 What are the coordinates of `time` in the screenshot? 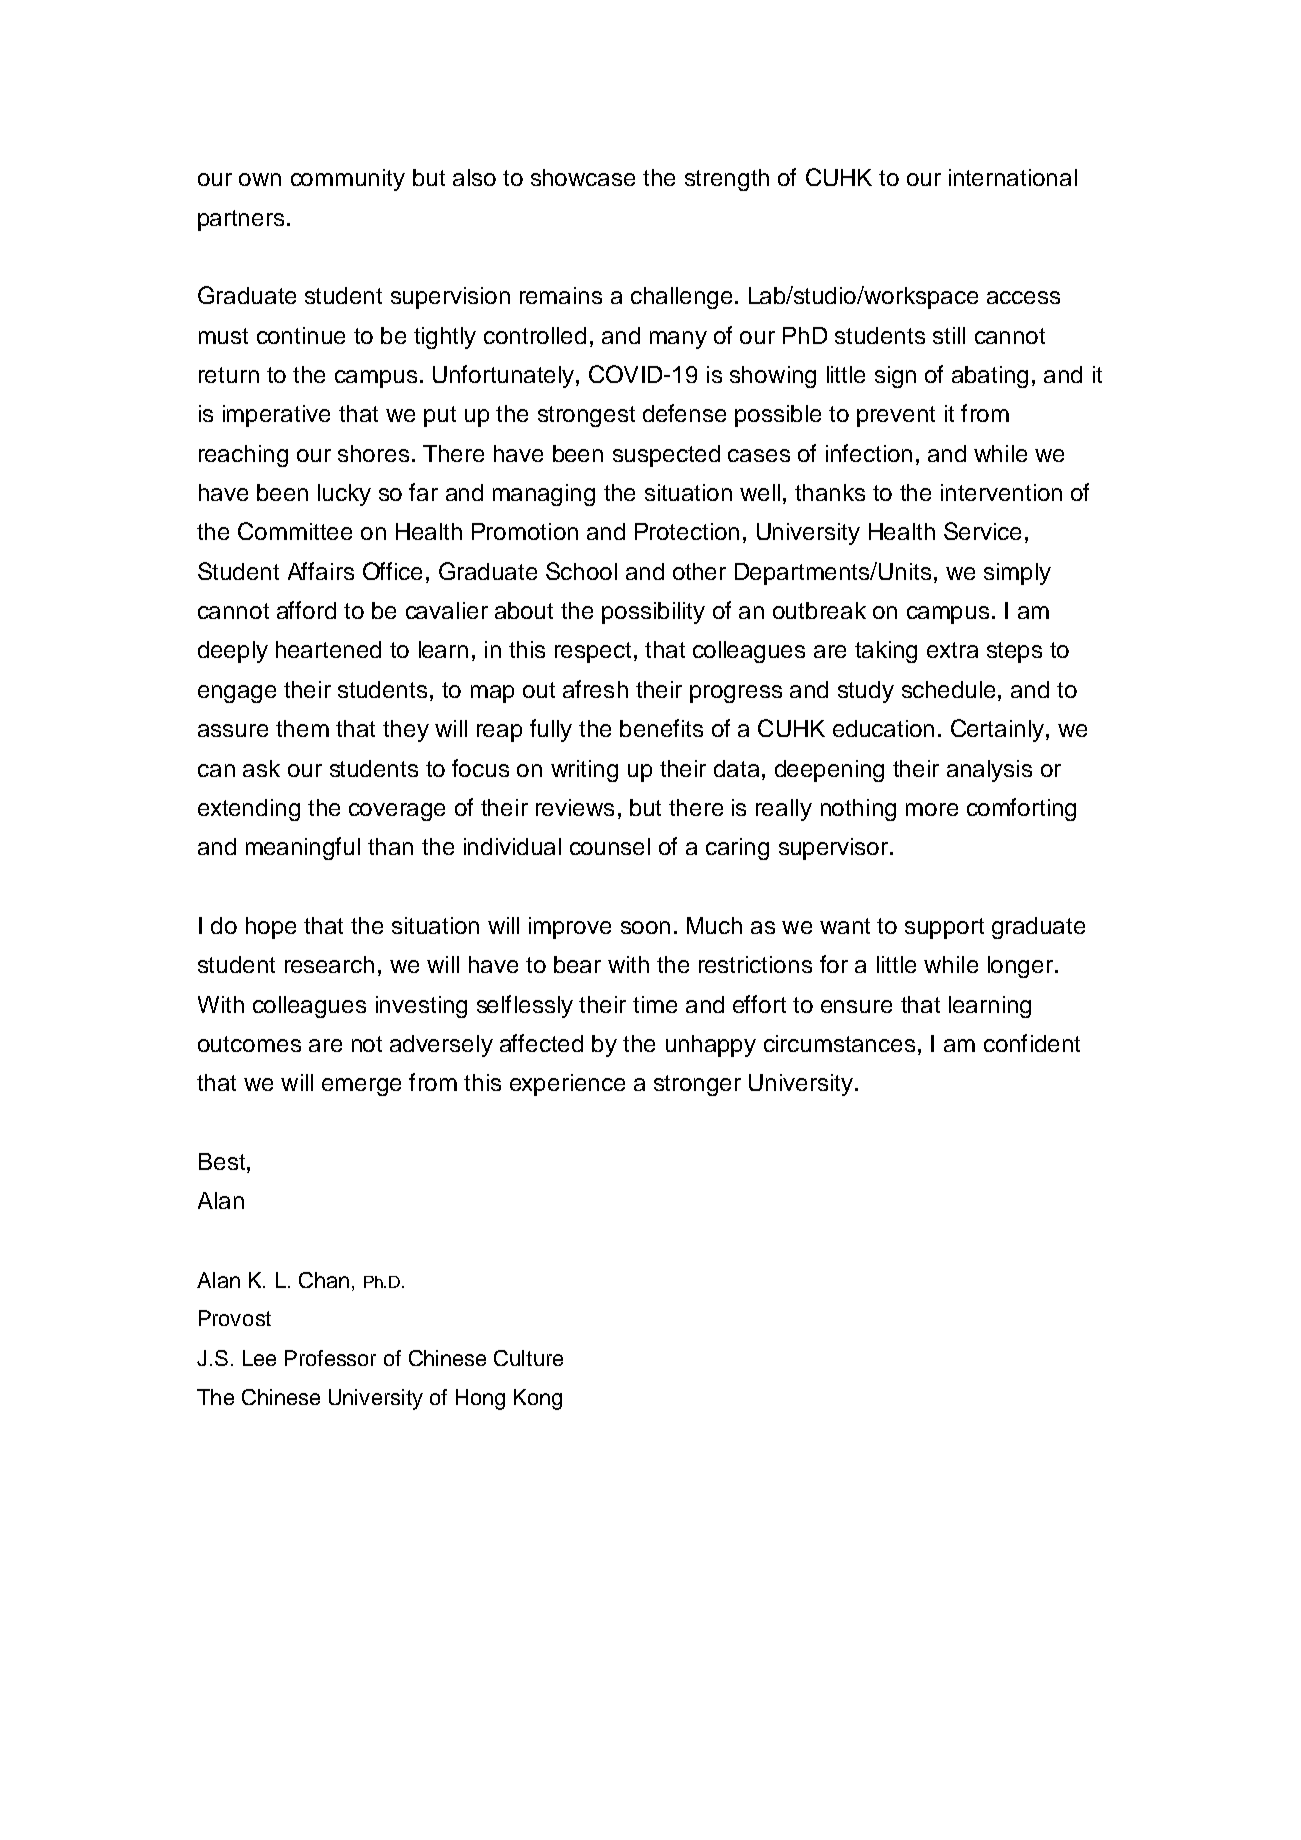 It's located at (655, 1004).
